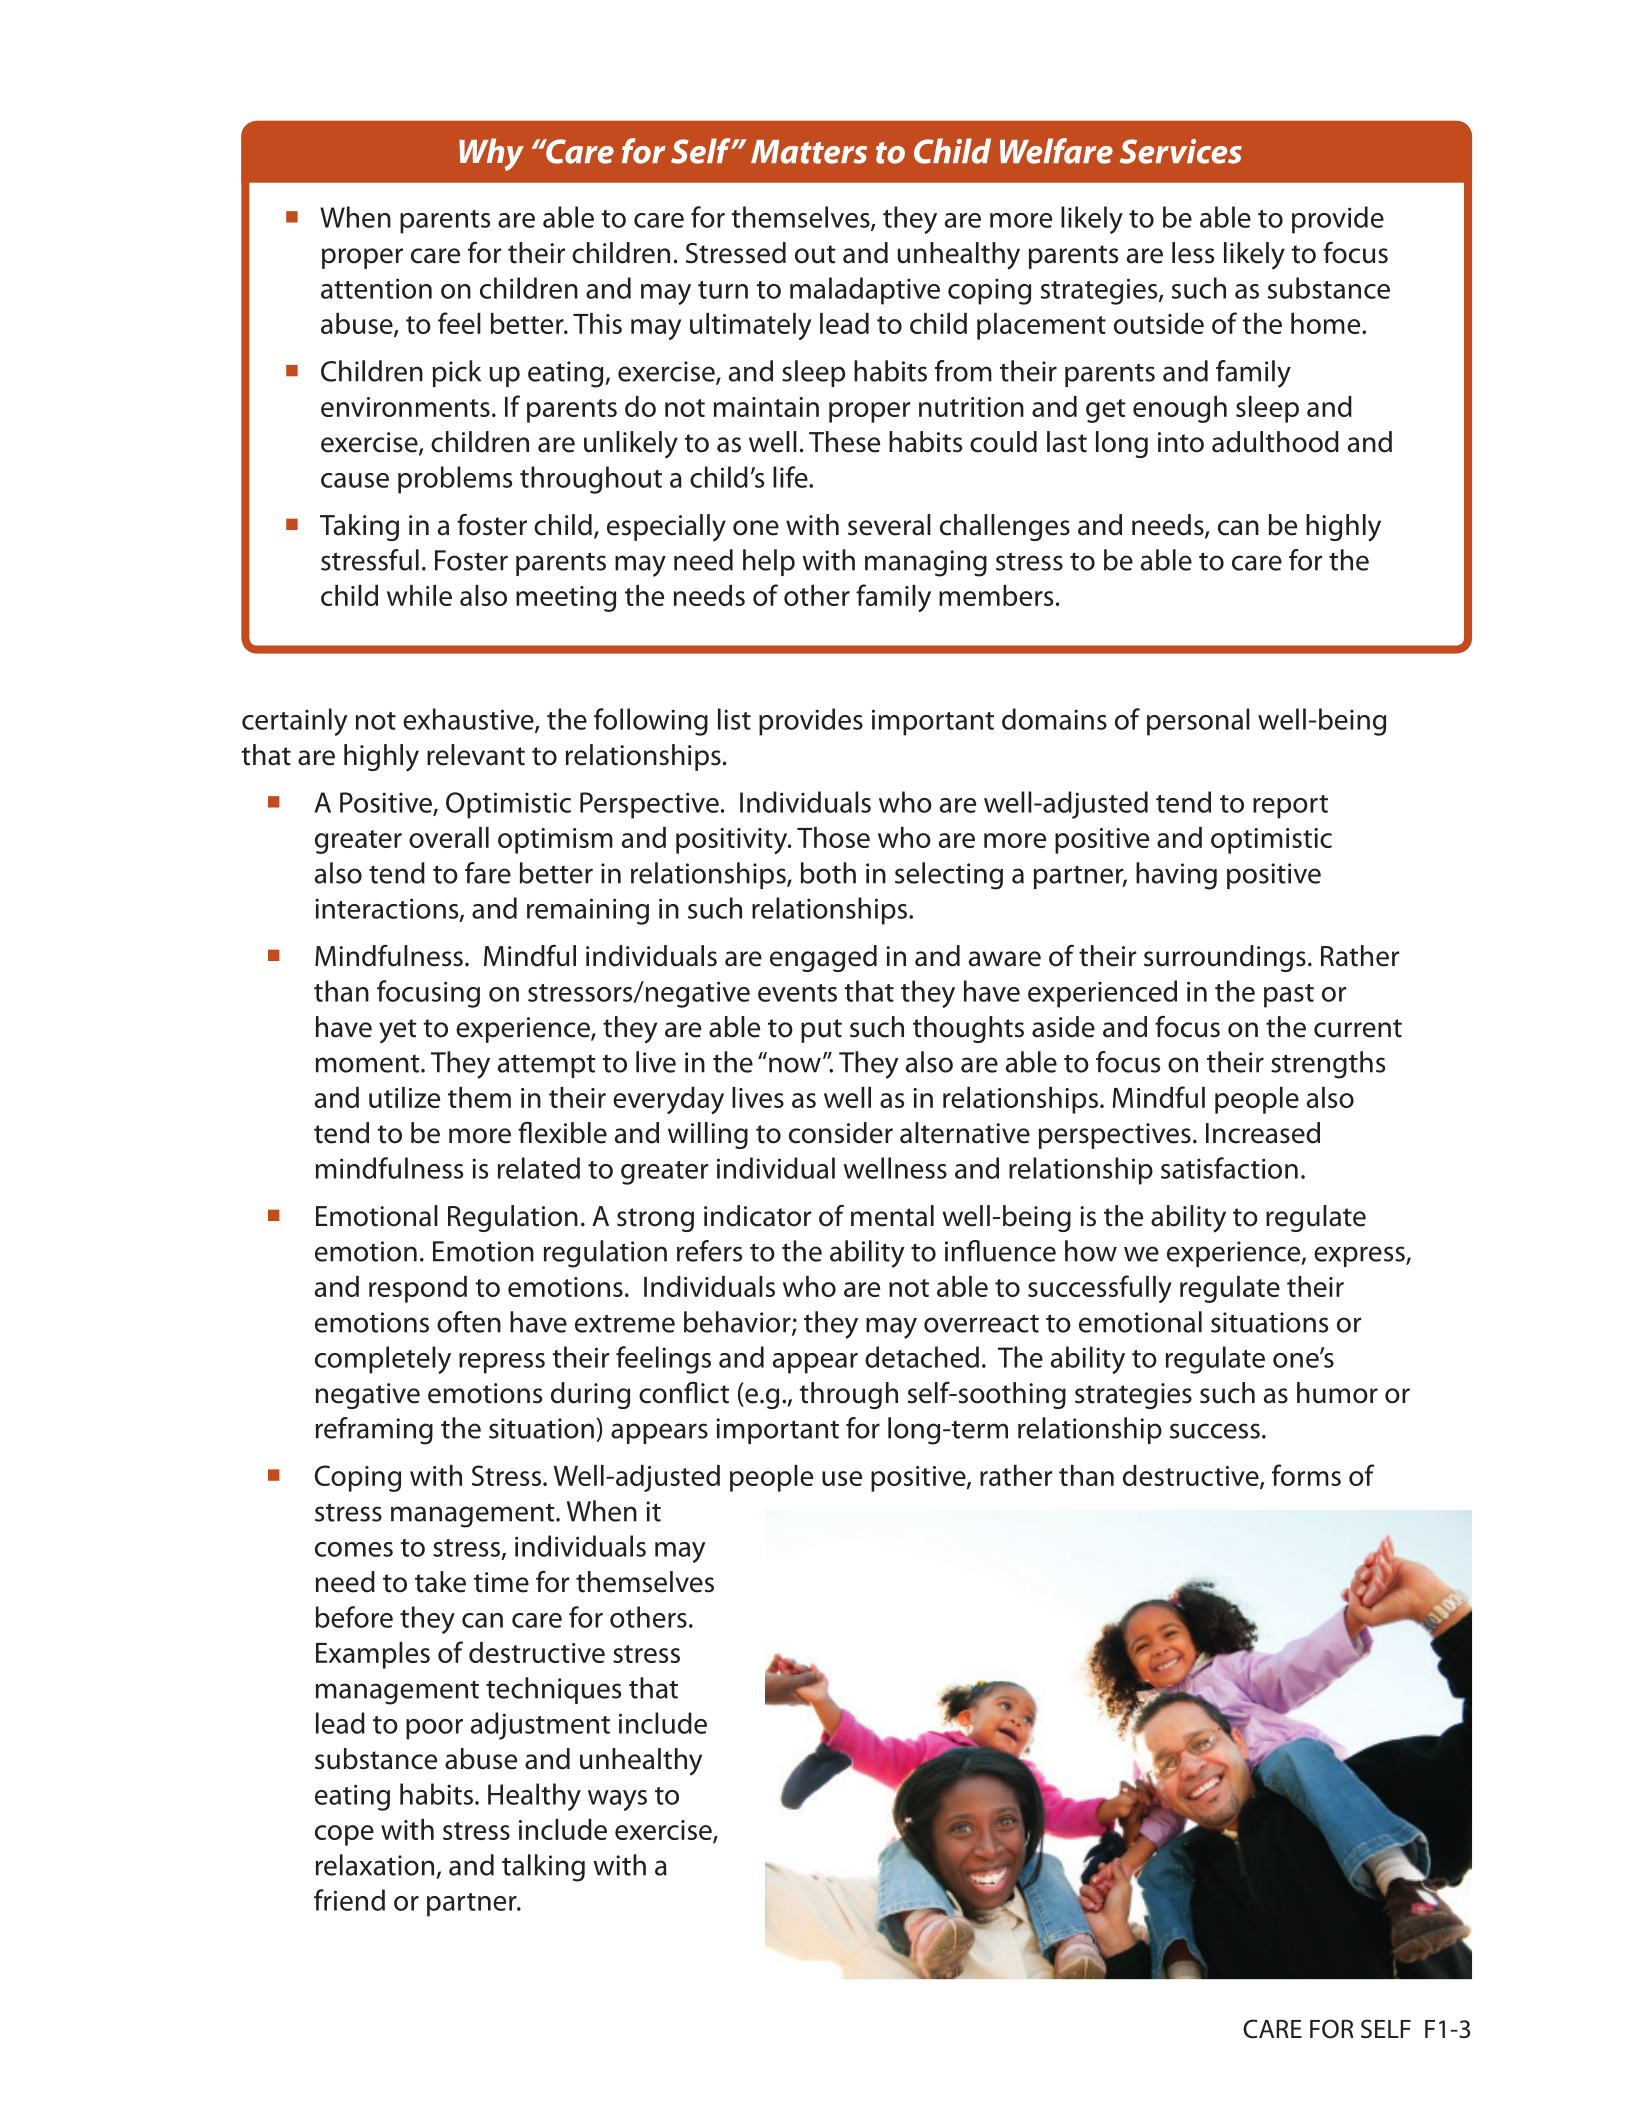 The width and height of the screenshot is (1641, 2124). What do you see at coordinates (809, 152) in the screenshot?
I see `Matters` at bounding box center [809, 152].
